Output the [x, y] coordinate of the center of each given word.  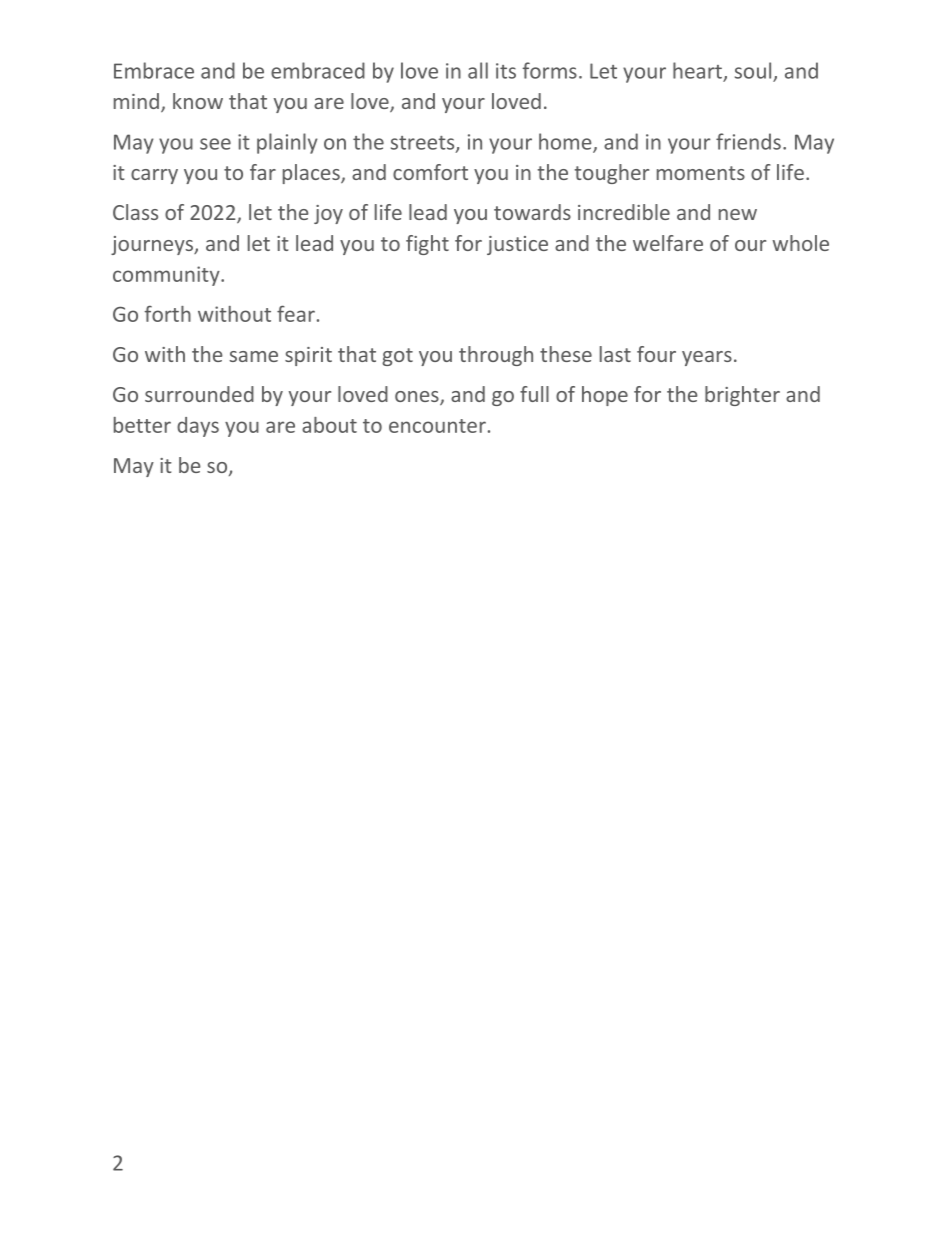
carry [154, 176]
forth [167, 314]
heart [697, 70]
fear [296, 313]
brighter [742, 396]
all [478, 70]
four [656, 354]
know [198, 101]
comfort [430, 172]
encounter [437, 426]
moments [701, 173]
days [198, 427]
